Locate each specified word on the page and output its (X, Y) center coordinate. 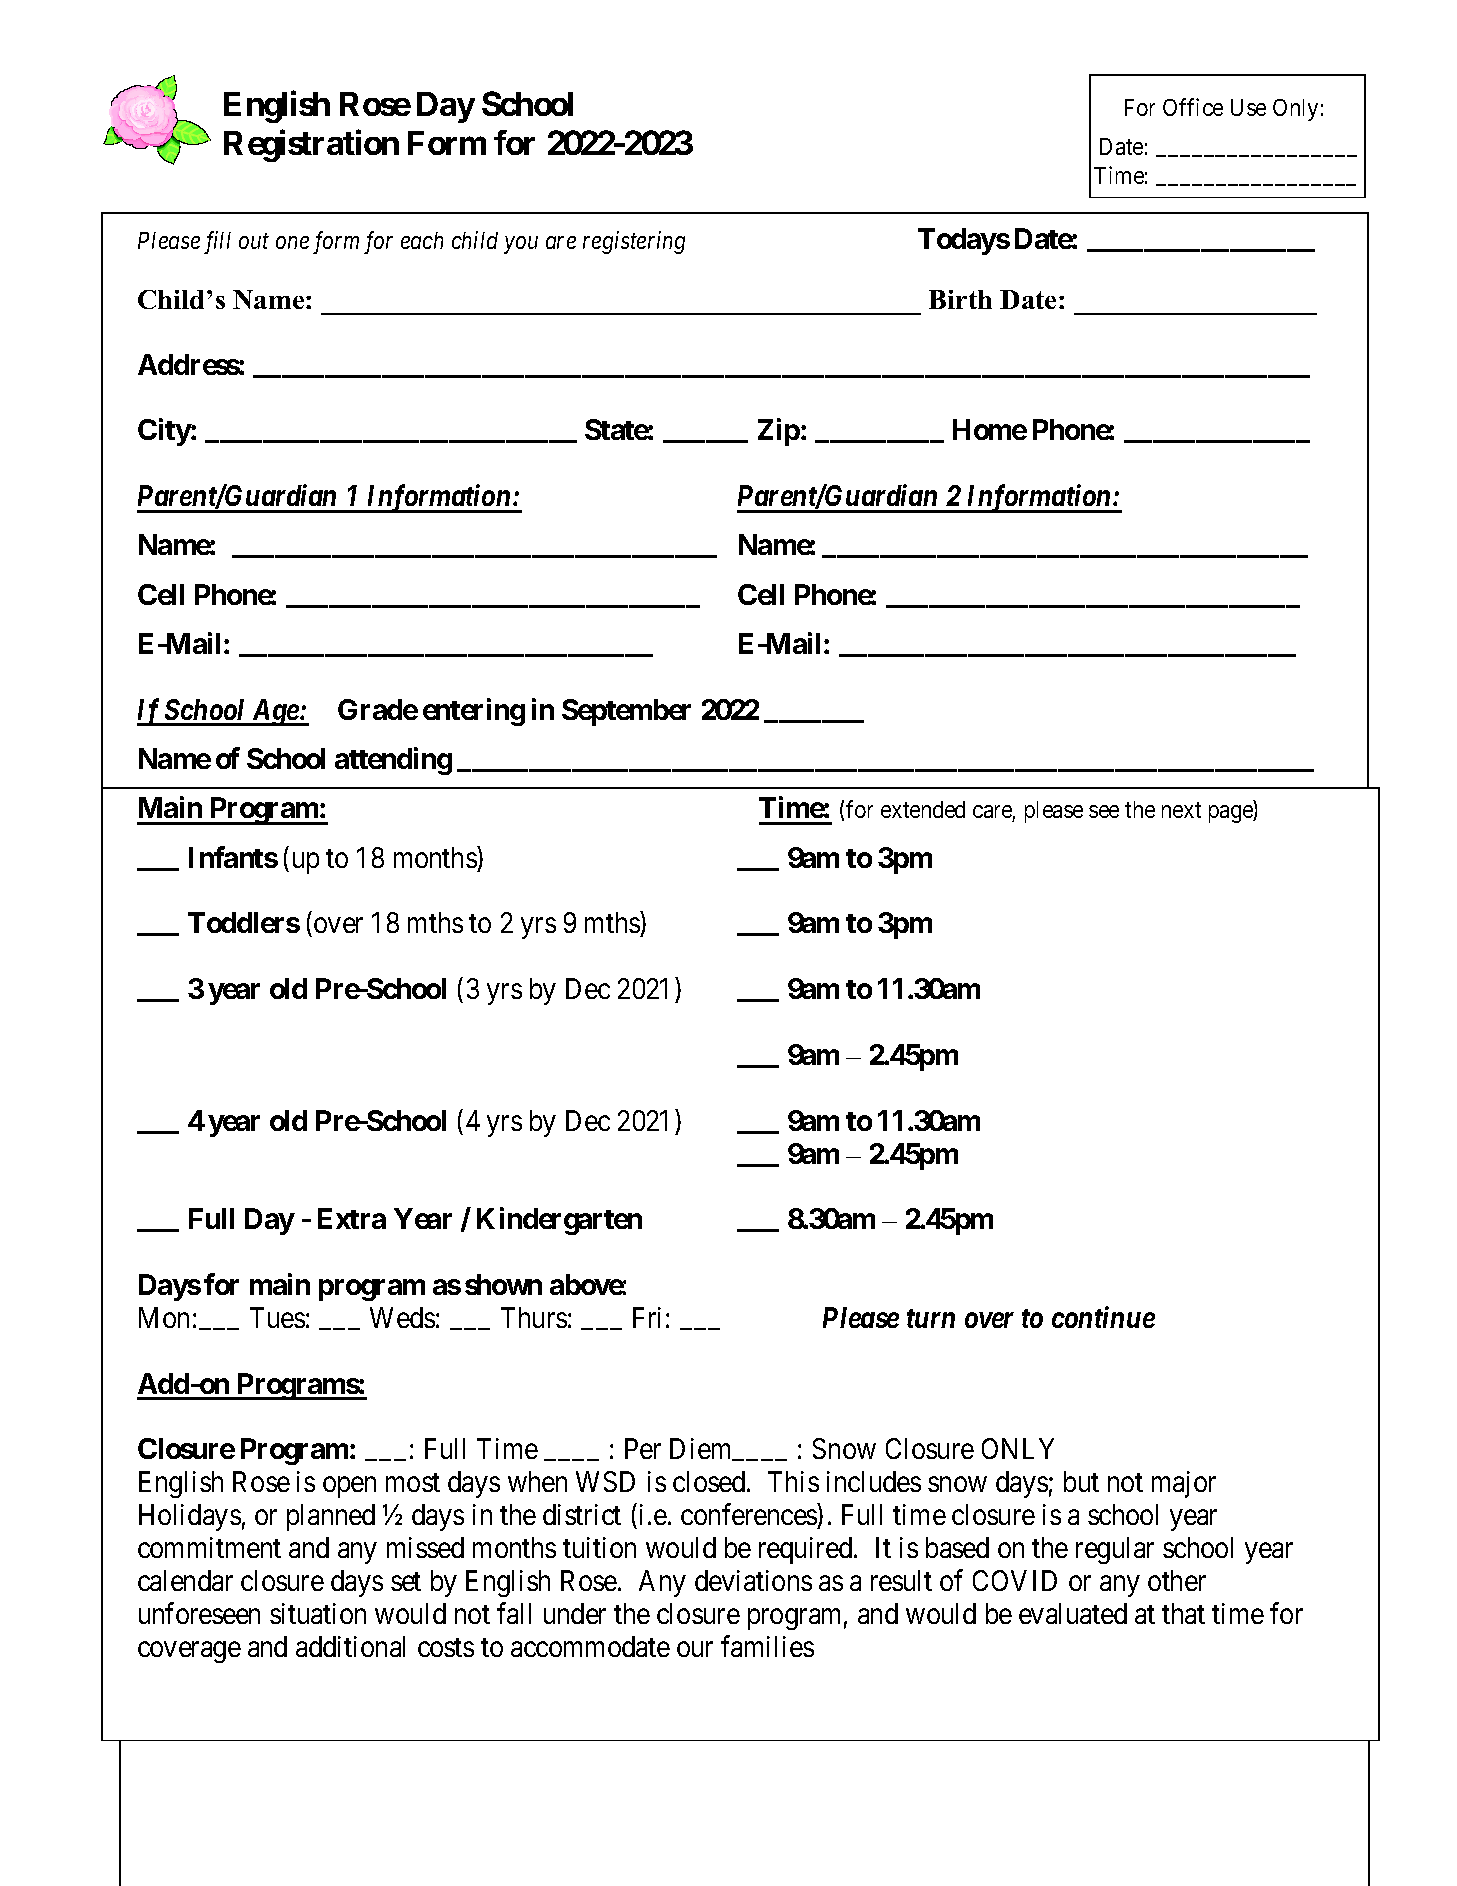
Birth (960, 299)
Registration (311, 146)
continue (1103, 1317)
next (1181, 810)
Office (1193, 107)
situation (318, 1613)
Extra (352, 1218)
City (164, 432)
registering (634, 242)
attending (393, 761)
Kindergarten (559, 1221)
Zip (779, 432)
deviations (753, 1580)
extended (923, 809)
